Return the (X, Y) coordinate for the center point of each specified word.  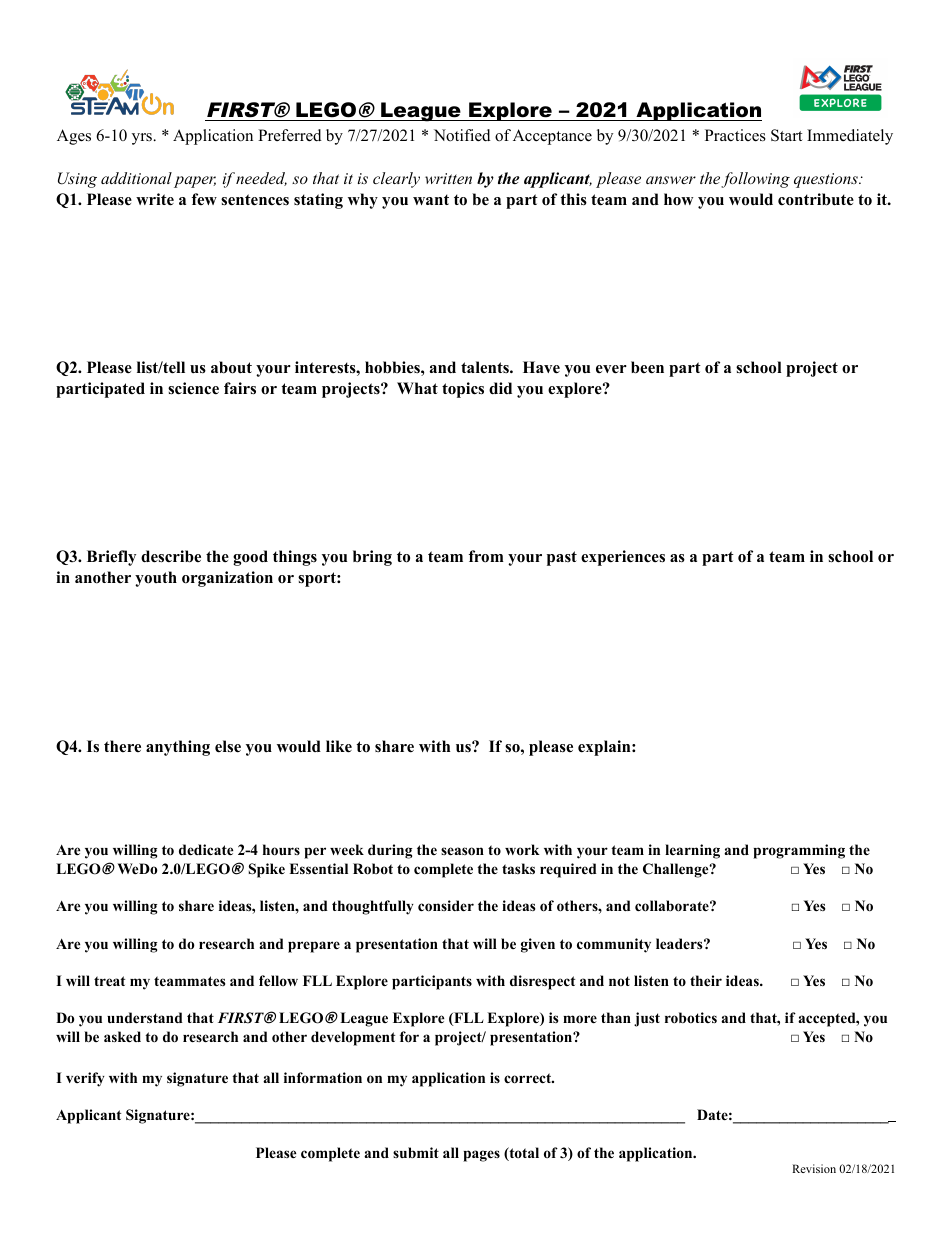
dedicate (206, 849)
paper (195, 182)
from (486, 556)
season (462, 851)
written (448, 178)
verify (85, 1079)
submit (416, 1152)
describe (171, 556)
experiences (623, 558)
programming (799, 851)
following (755, 180)
